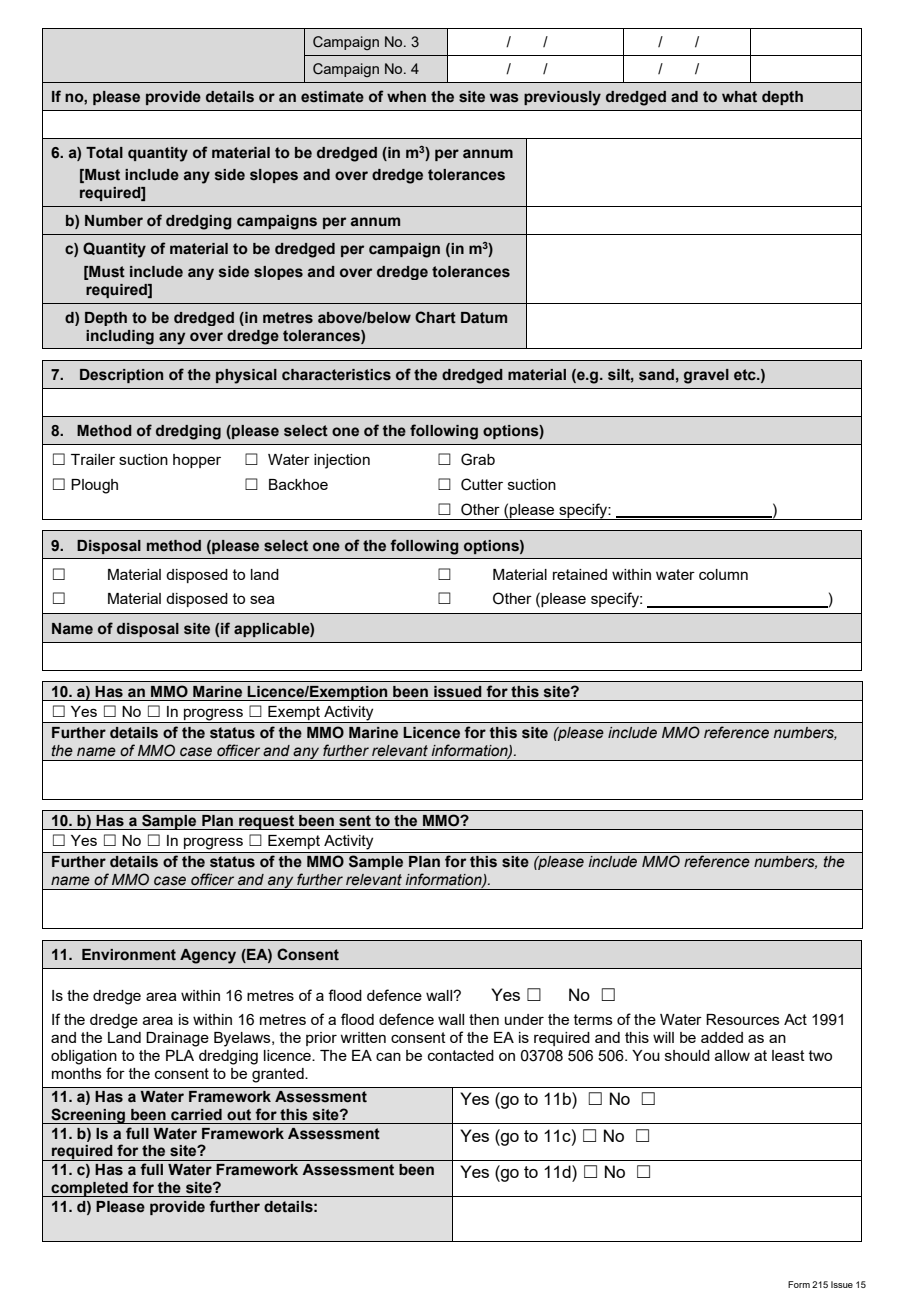 This screenshot has height=1308, width=924. Describe the element at coordinates (722, 1037) in the screenshot. I see `added` at that location.
